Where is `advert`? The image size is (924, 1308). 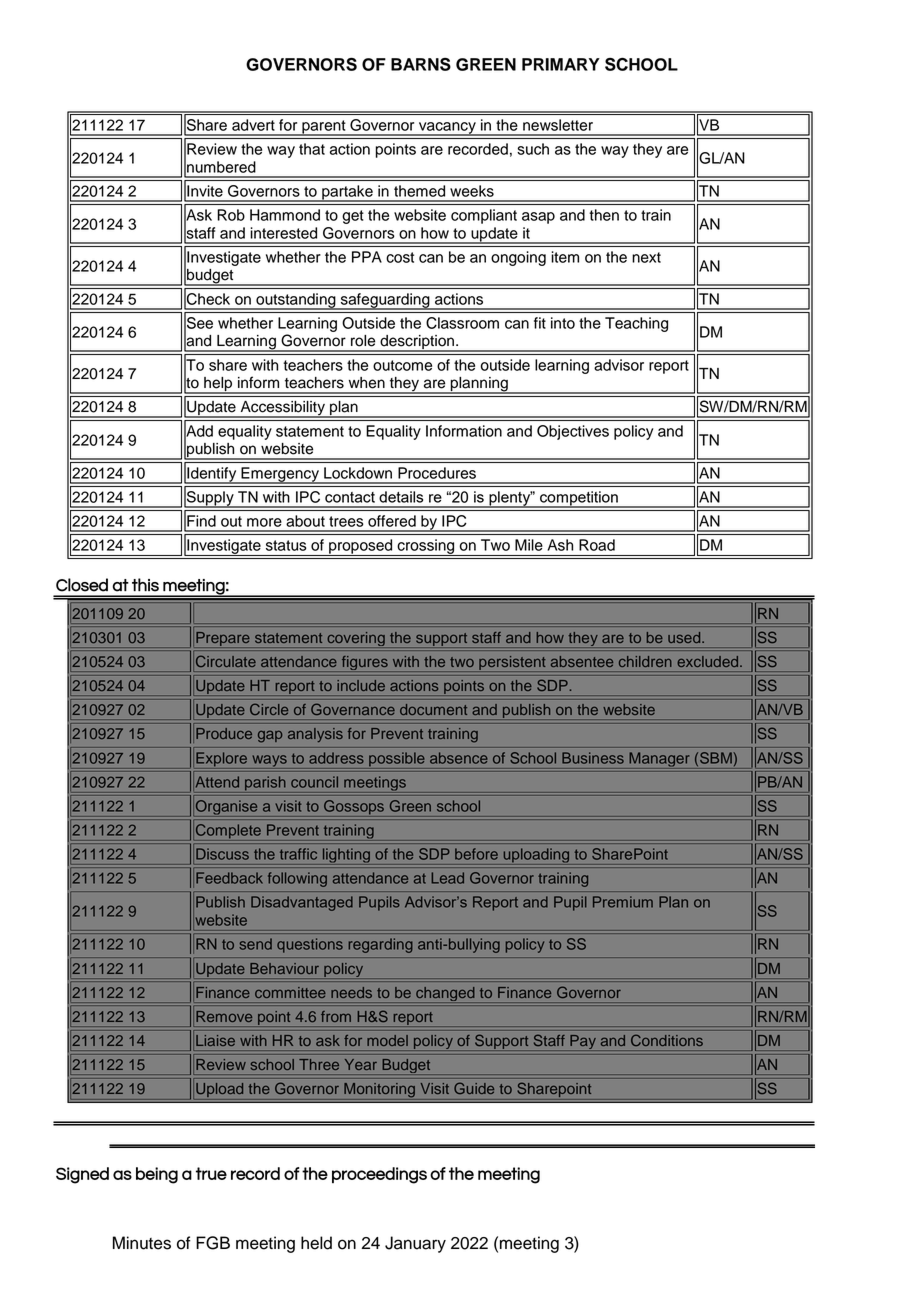
advert is located at coordinates (253, 125).
